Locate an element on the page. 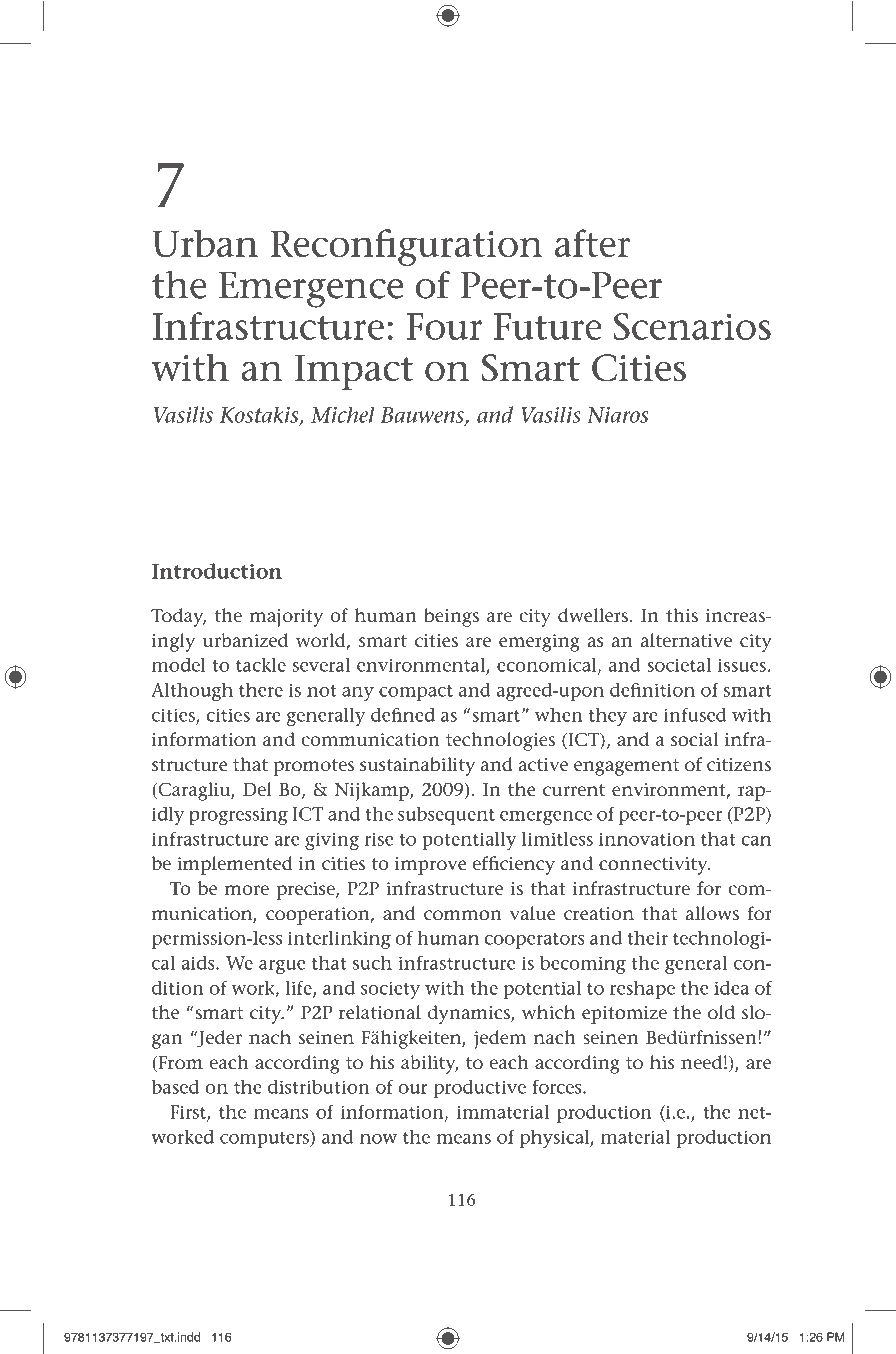 Image resolution: width=896 pixels, height=1354 pixels. Introduction is located at coordinates (217, 571).
